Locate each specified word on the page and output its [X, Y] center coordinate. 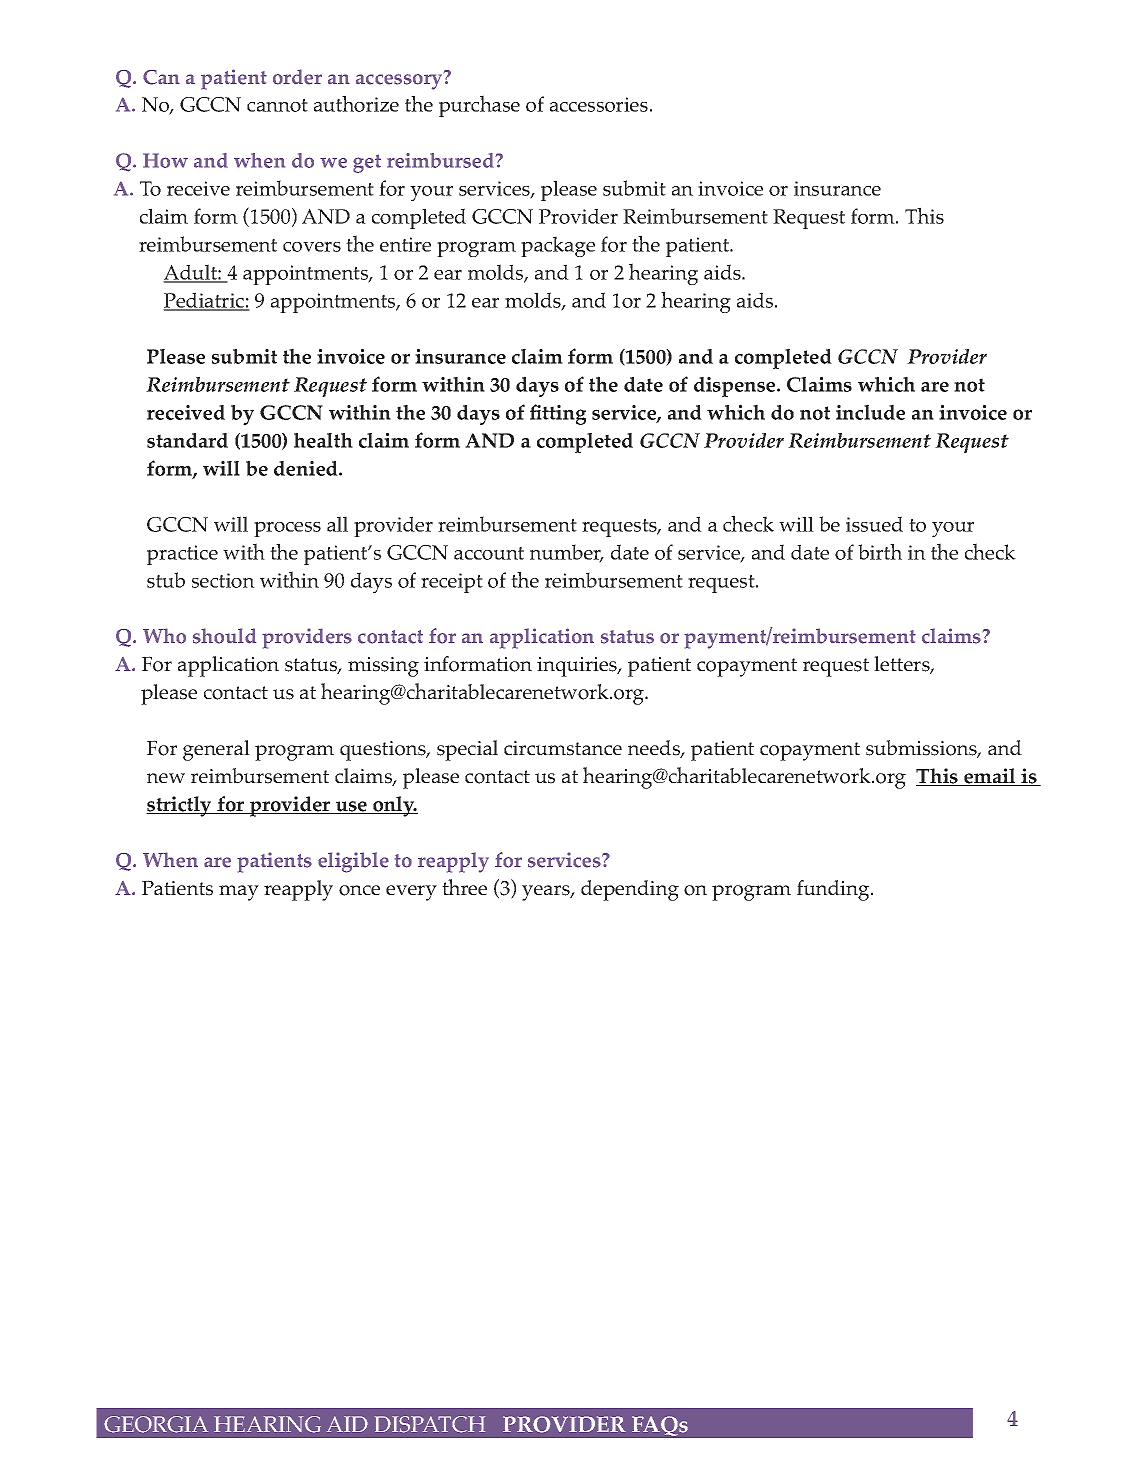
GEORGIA [156, 1424]
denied [307, 468]
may [239, 893]
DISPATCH [430, 1424]
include [870, 412]
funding [834, 890]
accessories [599, 104]
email [990, 777]
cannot [277, 105]
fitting [558, 414]
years [547, 893]
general [216, 750]
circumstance [563, 748]
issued [874, 524]
